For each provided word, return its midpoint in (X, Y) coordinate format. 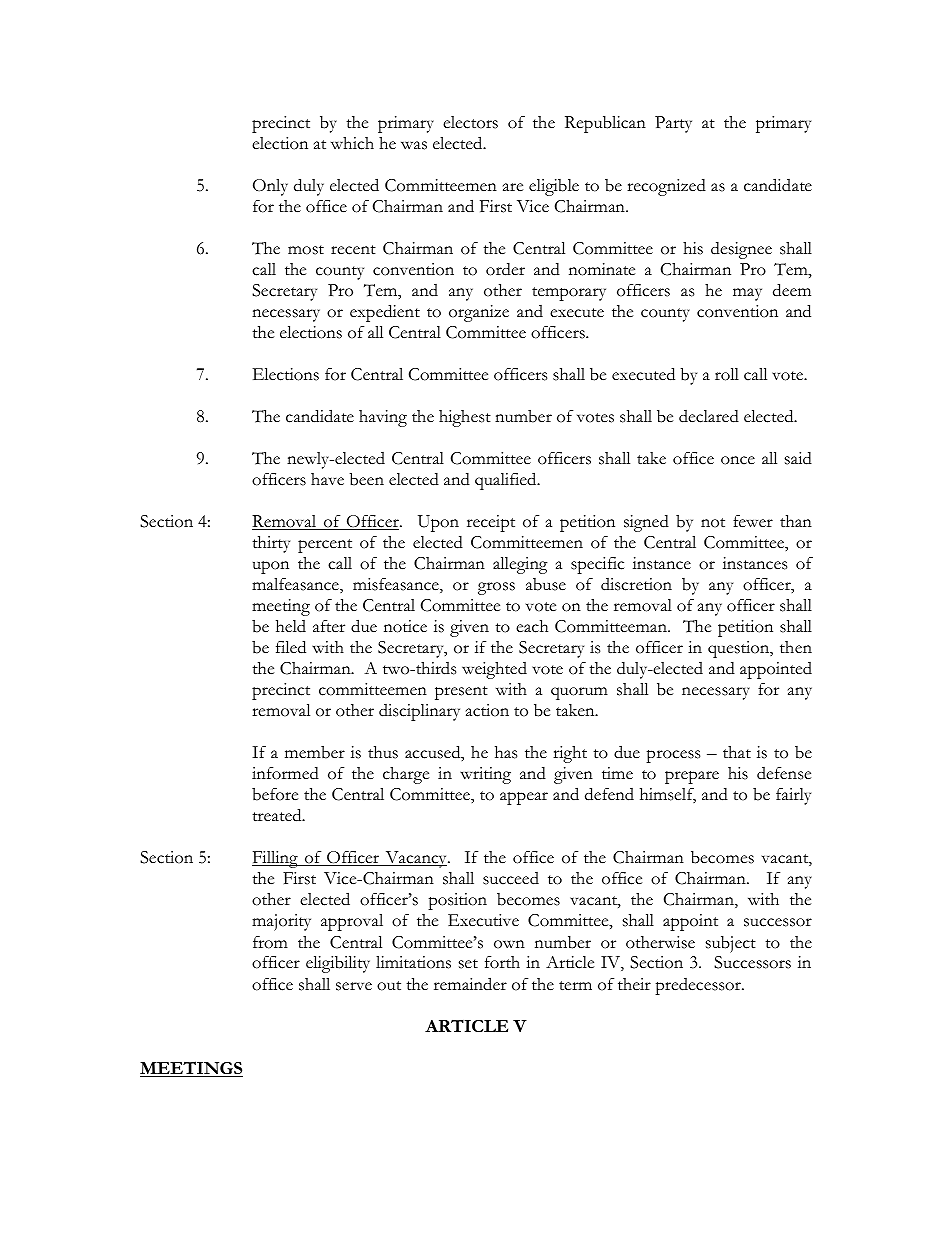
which (352, 143)
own (509, 944)
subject (731, 944)
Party (673, 124)
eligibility (338, 964)
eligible (554, 187)
